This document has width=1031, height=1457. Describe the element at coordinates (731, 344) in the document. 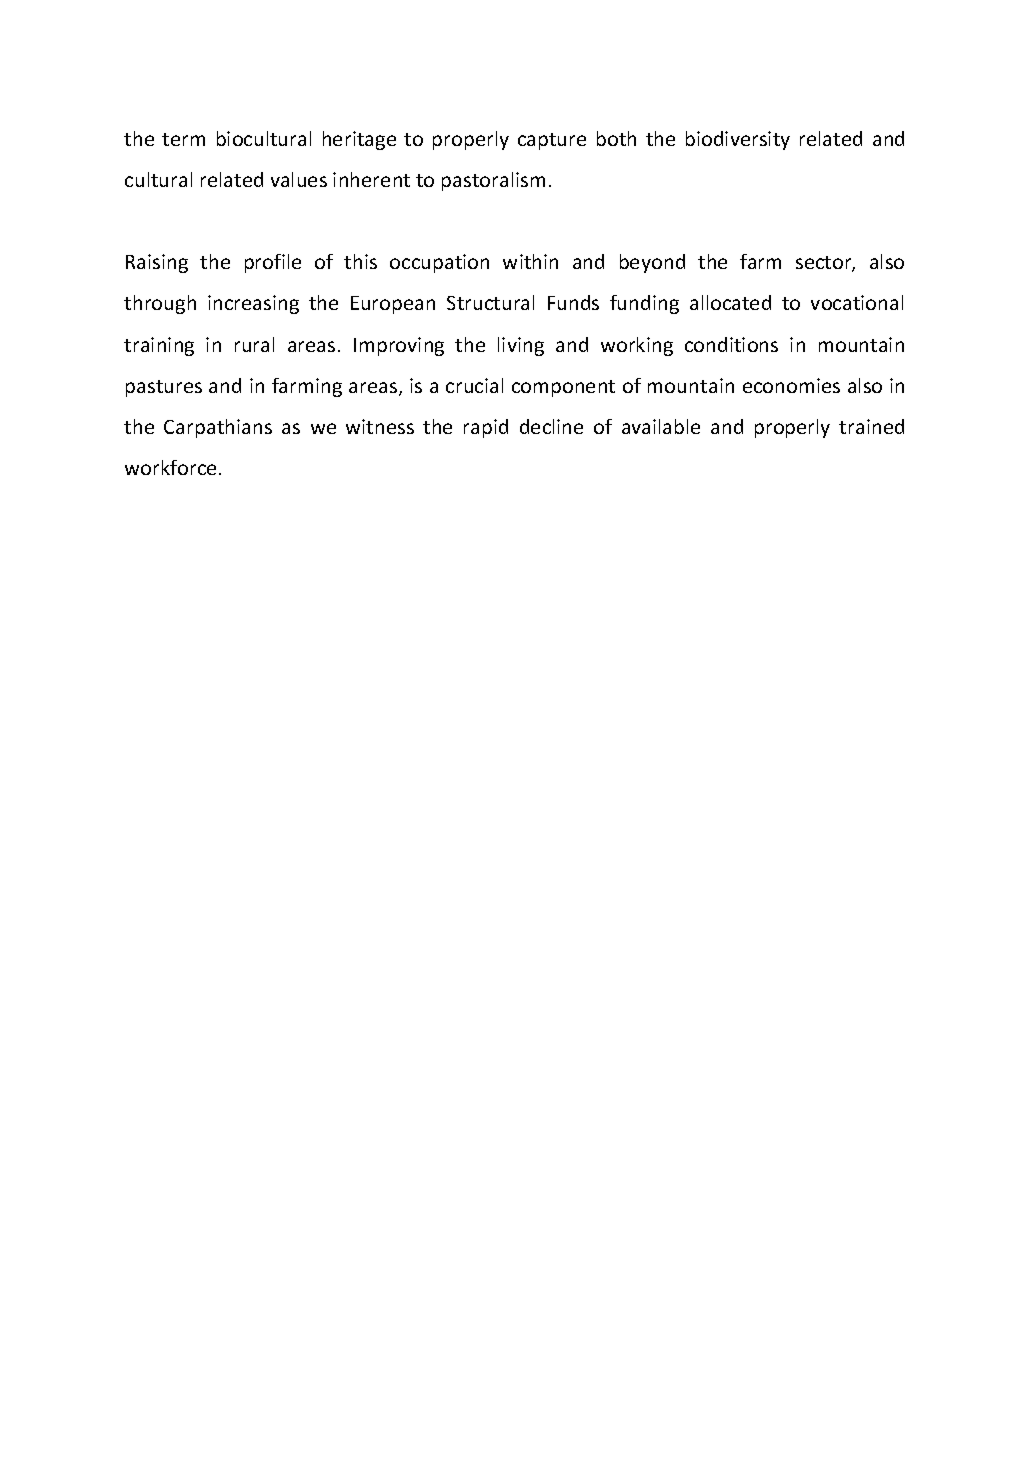

I see `conditions` at that location.
